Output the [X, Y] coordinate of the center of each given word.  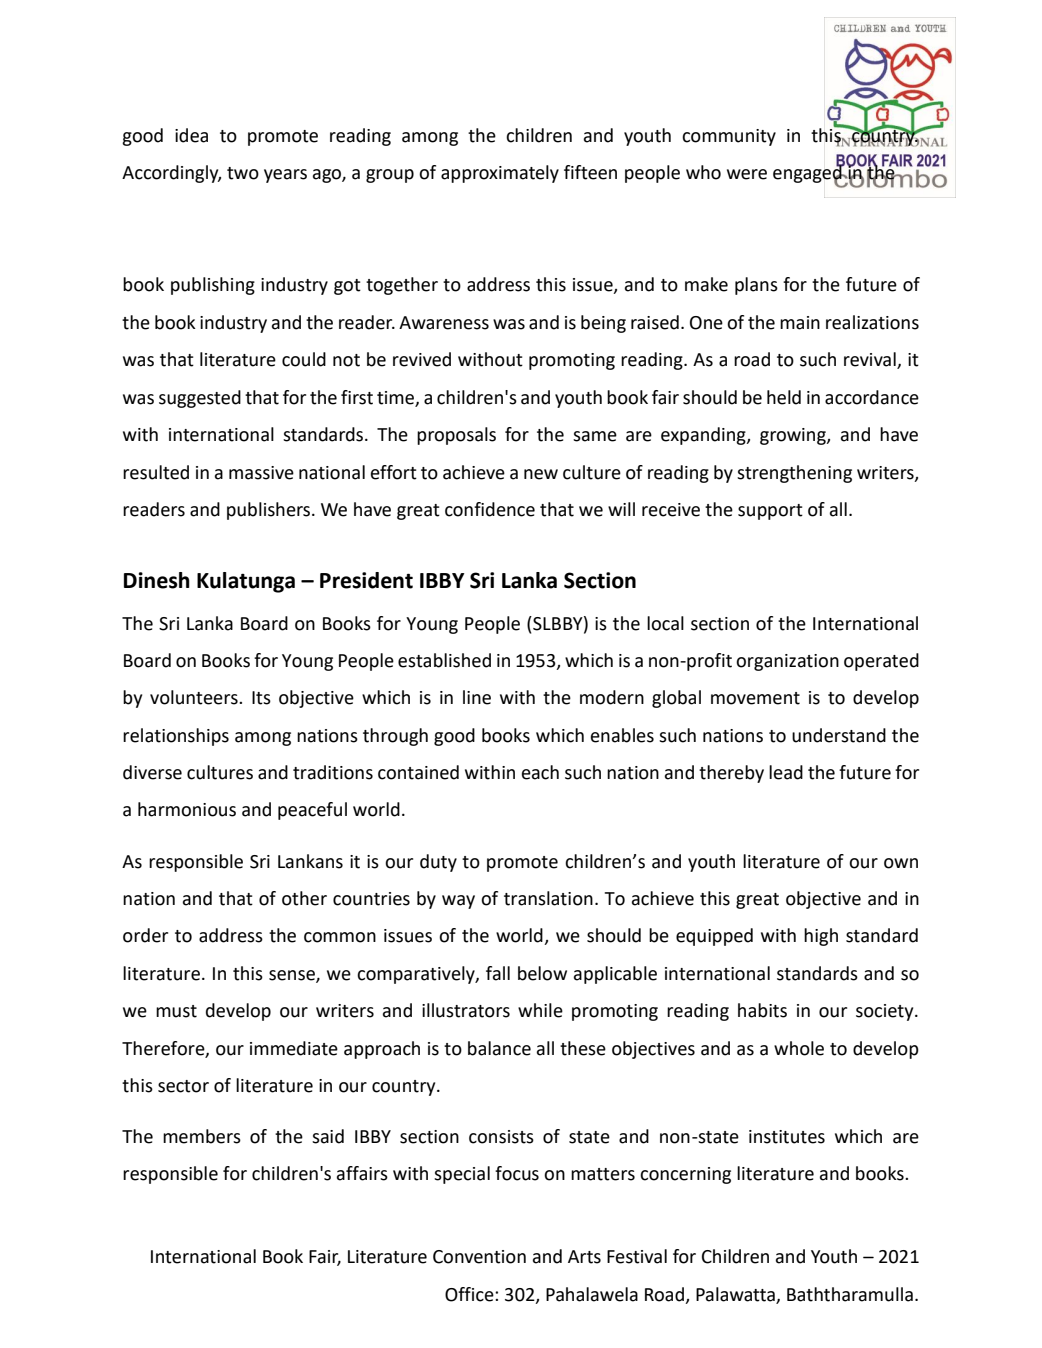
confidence [490, 509]
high [821, 937]
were [747, 174]
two [243, 173]
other [304, 898]
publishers [270, 511]
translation [548, 898]
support [770, 512]
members [202, 1136]
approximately [500, 174]
